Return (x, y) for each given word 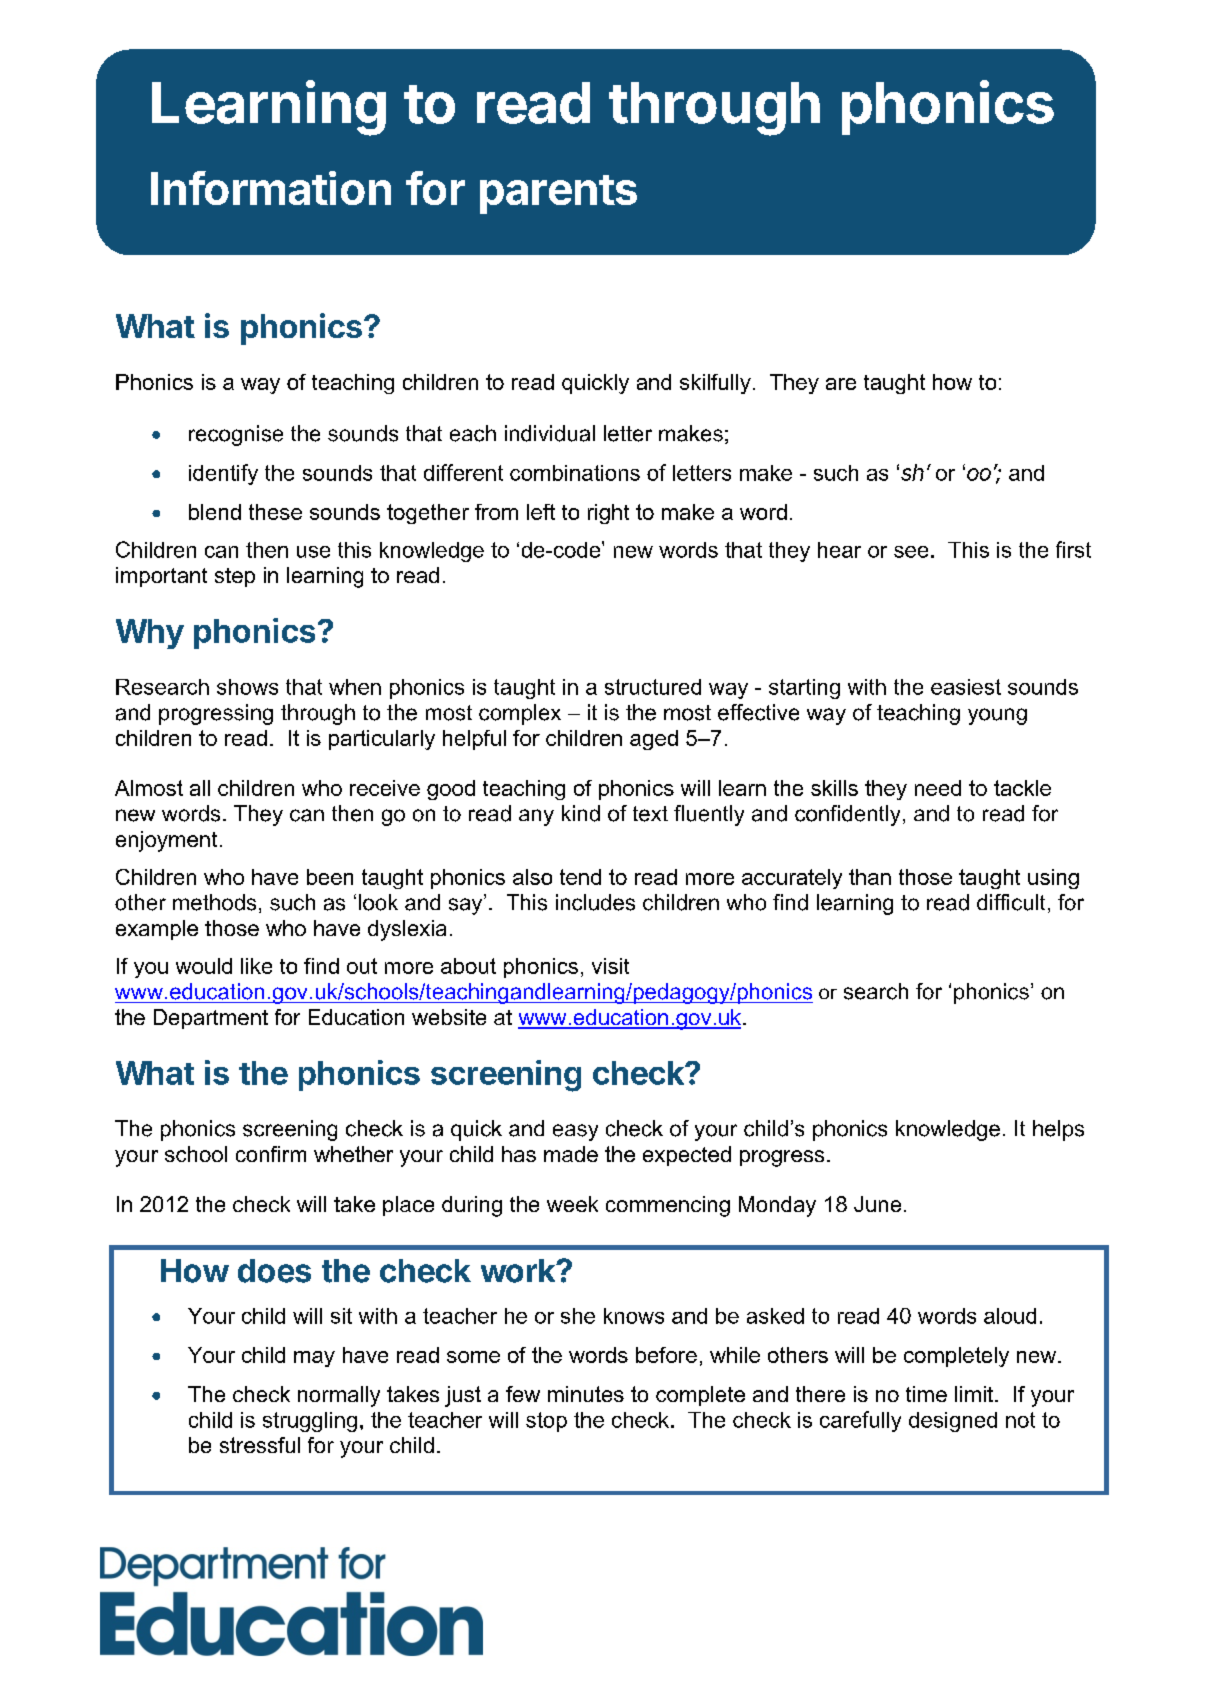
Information (271, 188)
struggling (310, 1422)
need (938, 788)
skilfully (715, 384)
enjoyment (166, 841)
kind (581, 813)
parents (558, 194)
